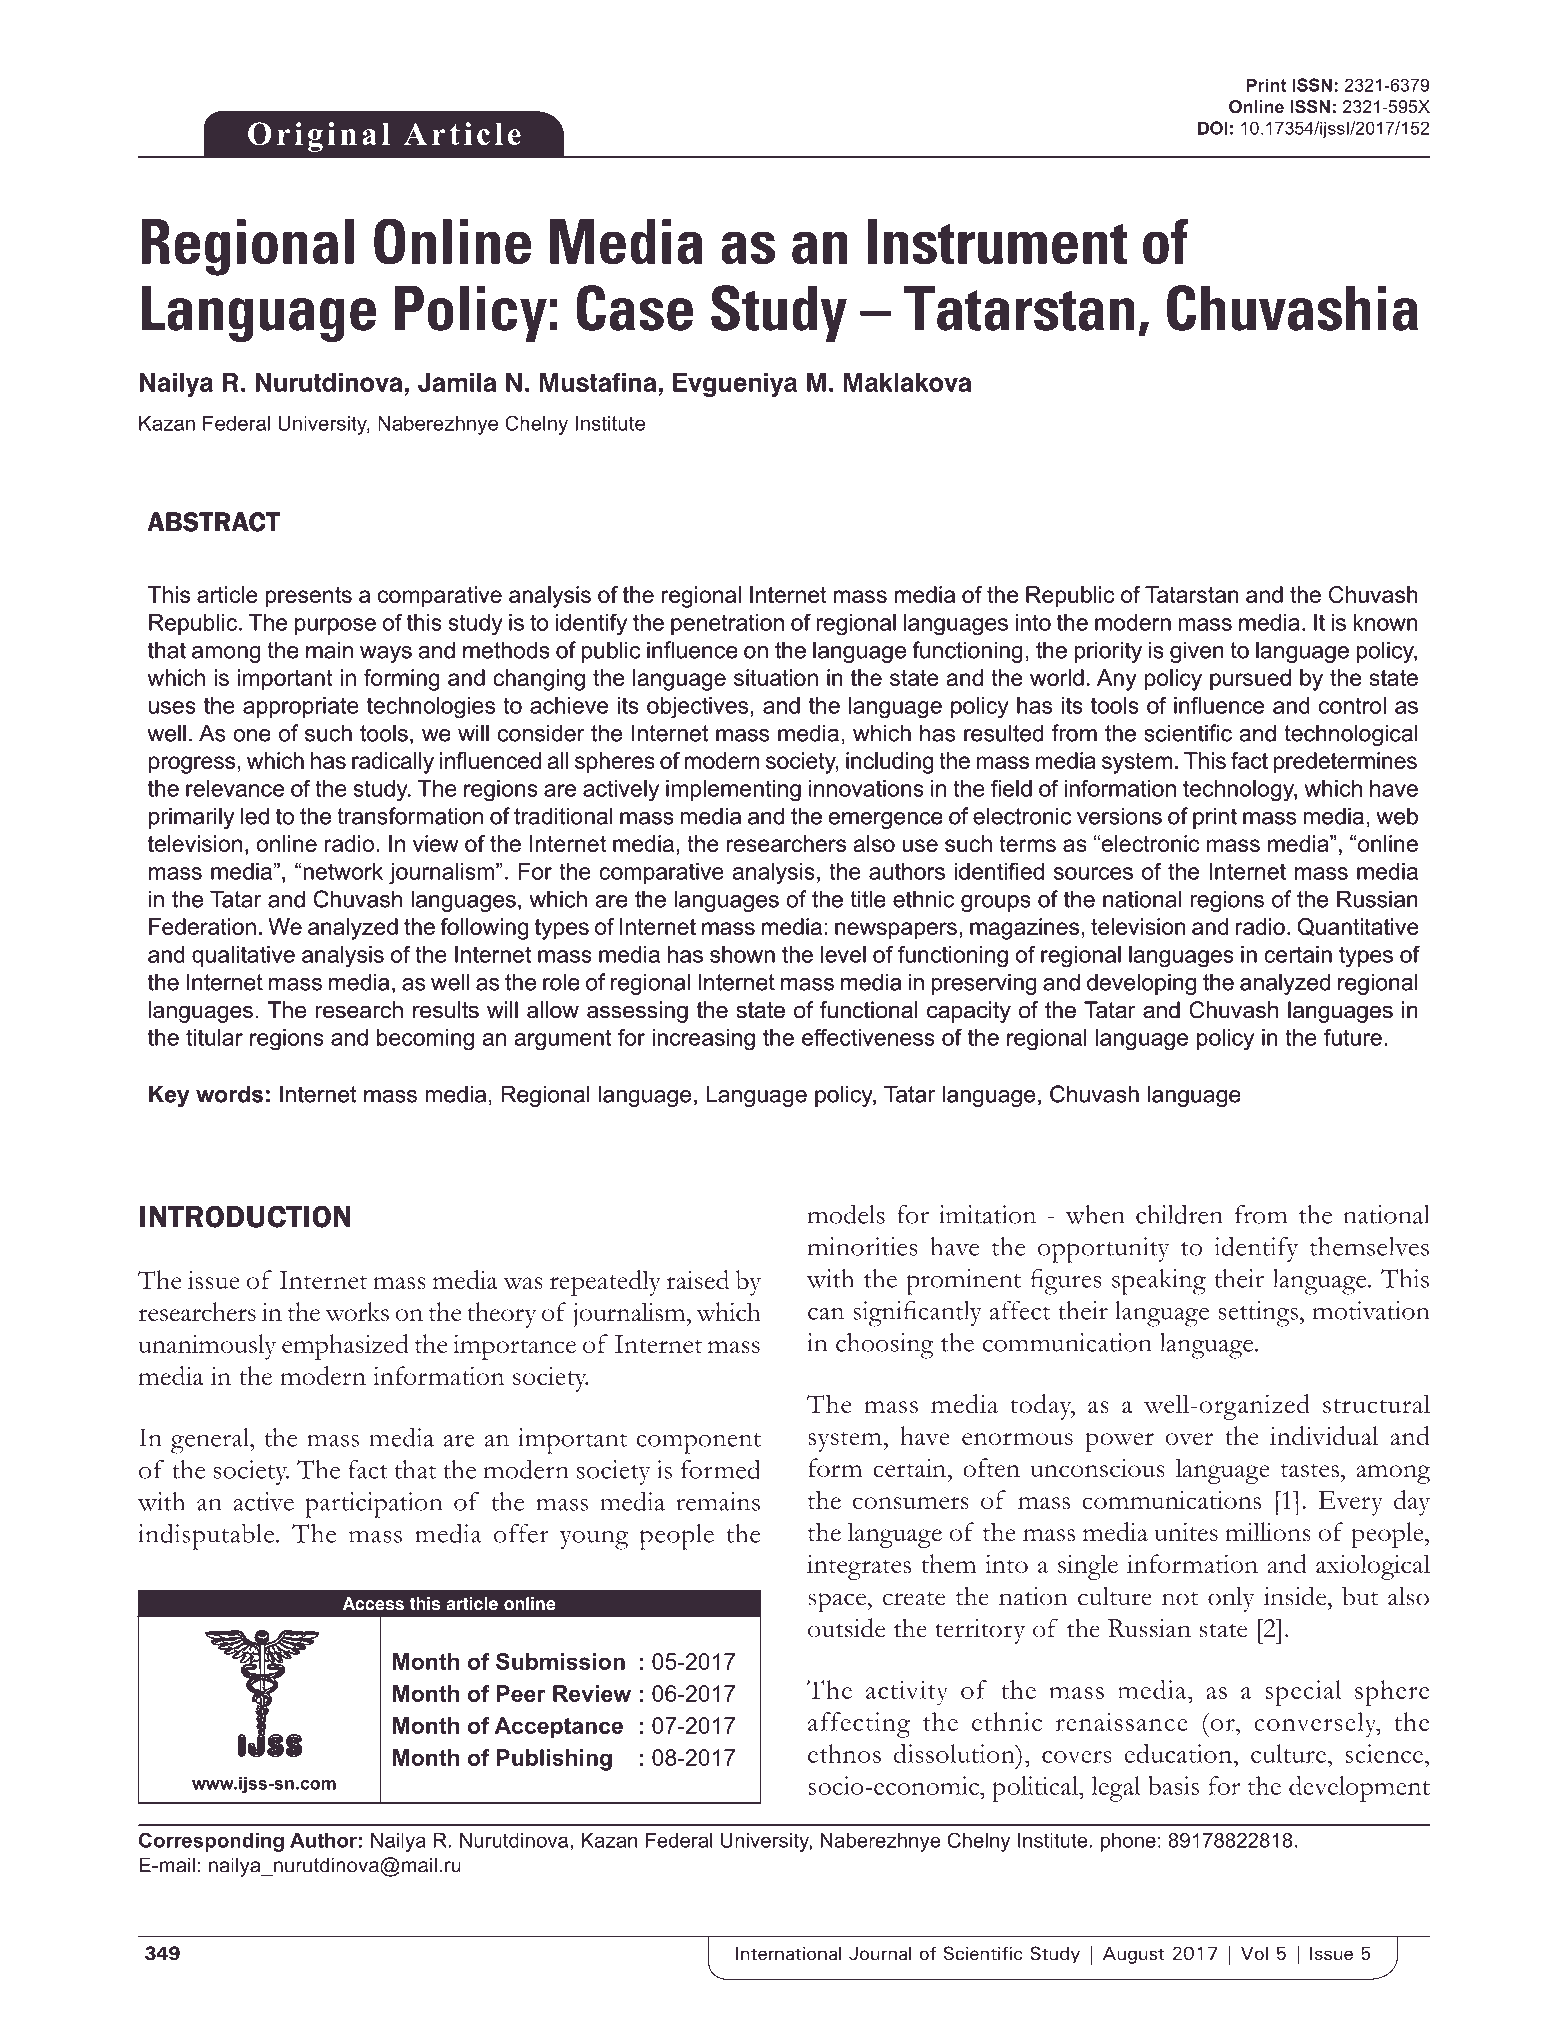 The height and width of the screenshot is (2029, 1568). I want to click on Jamila, so click(457, 382).
